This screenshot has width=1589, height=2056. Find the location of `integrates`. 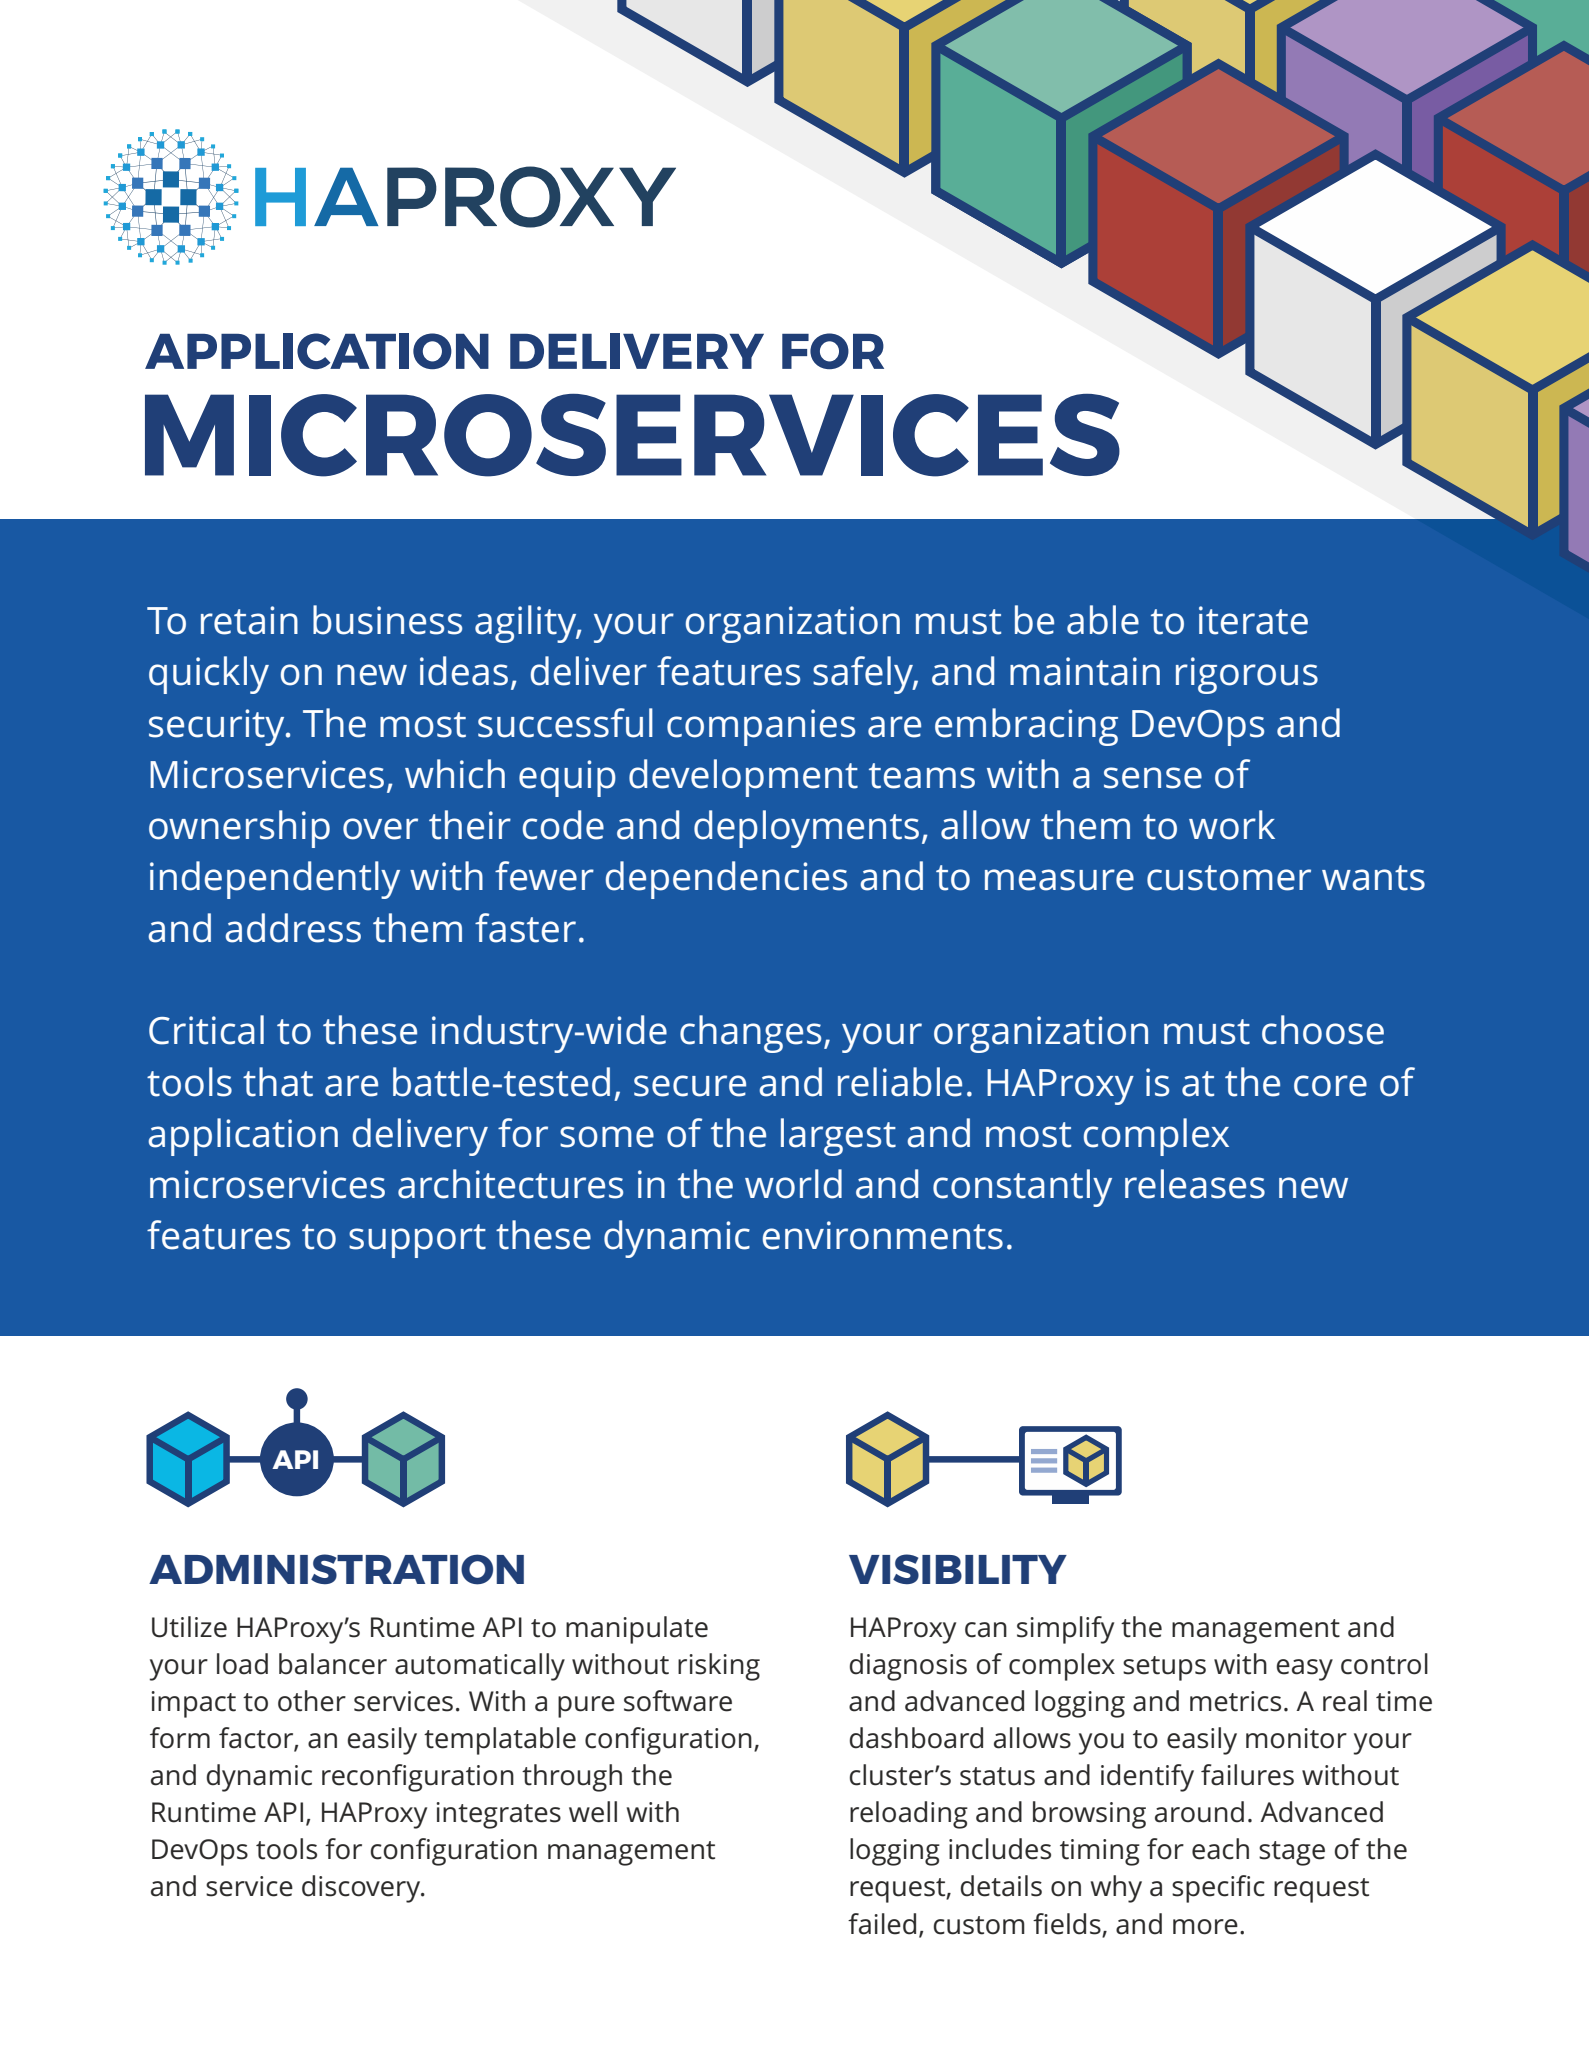

integrates is located at coordinates (498, 1815).
